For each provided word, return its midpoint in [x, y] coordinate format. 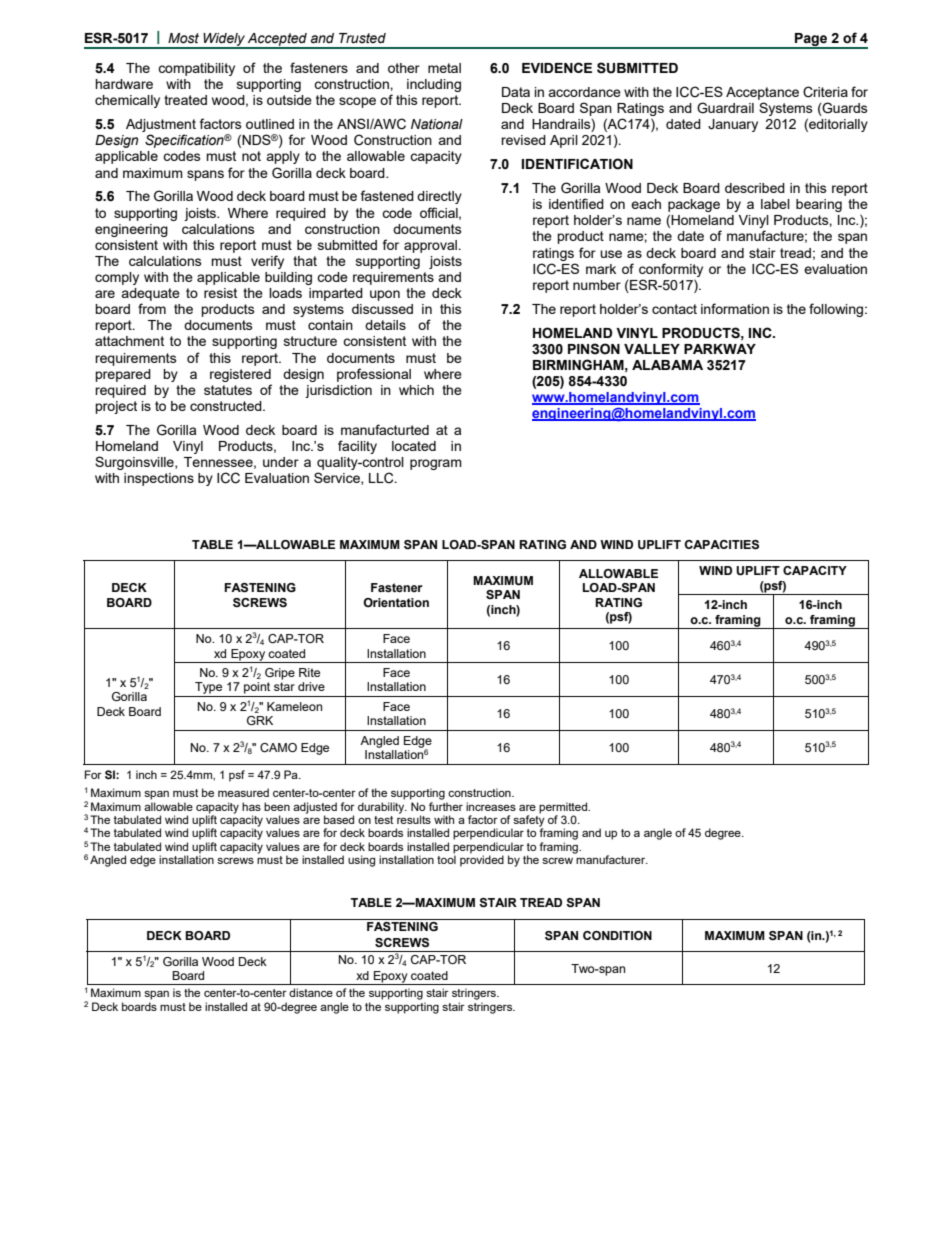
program [436, 464]
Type [208, 688]
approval [431, 246]
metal [444, 68]
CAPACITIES [722, 545]
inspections [159, 479]
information [735, 308]
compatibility [196, 69]
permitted [564, 808]
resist [220, 293]
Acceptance [762, 93]
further [446, 806]
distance [311, 992]
